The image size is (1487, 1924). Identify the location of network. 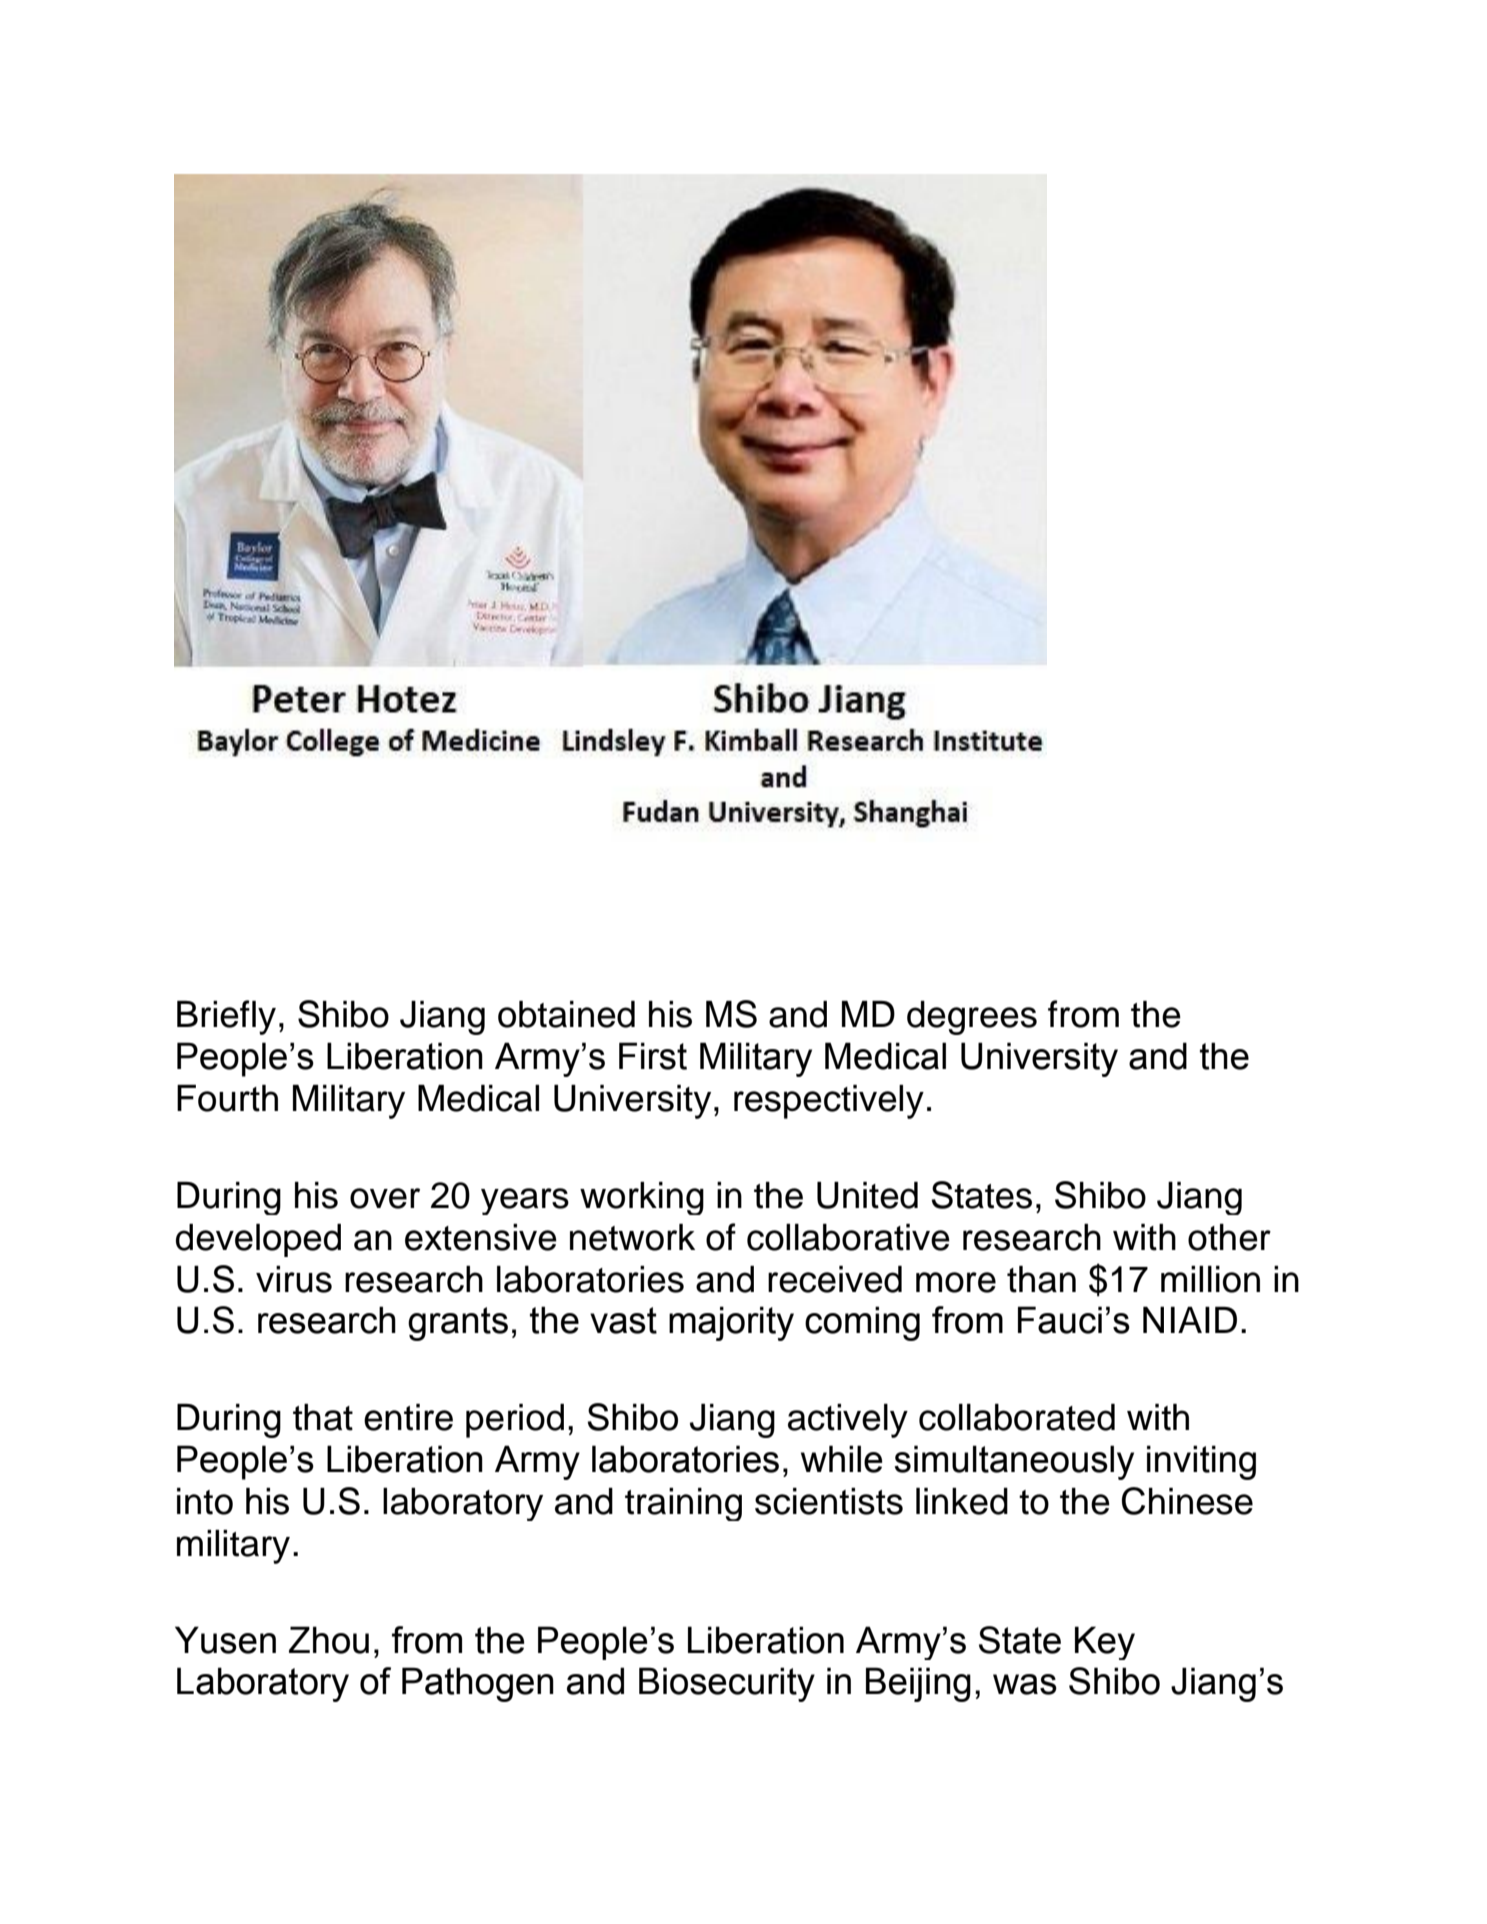
(632, 1237).
